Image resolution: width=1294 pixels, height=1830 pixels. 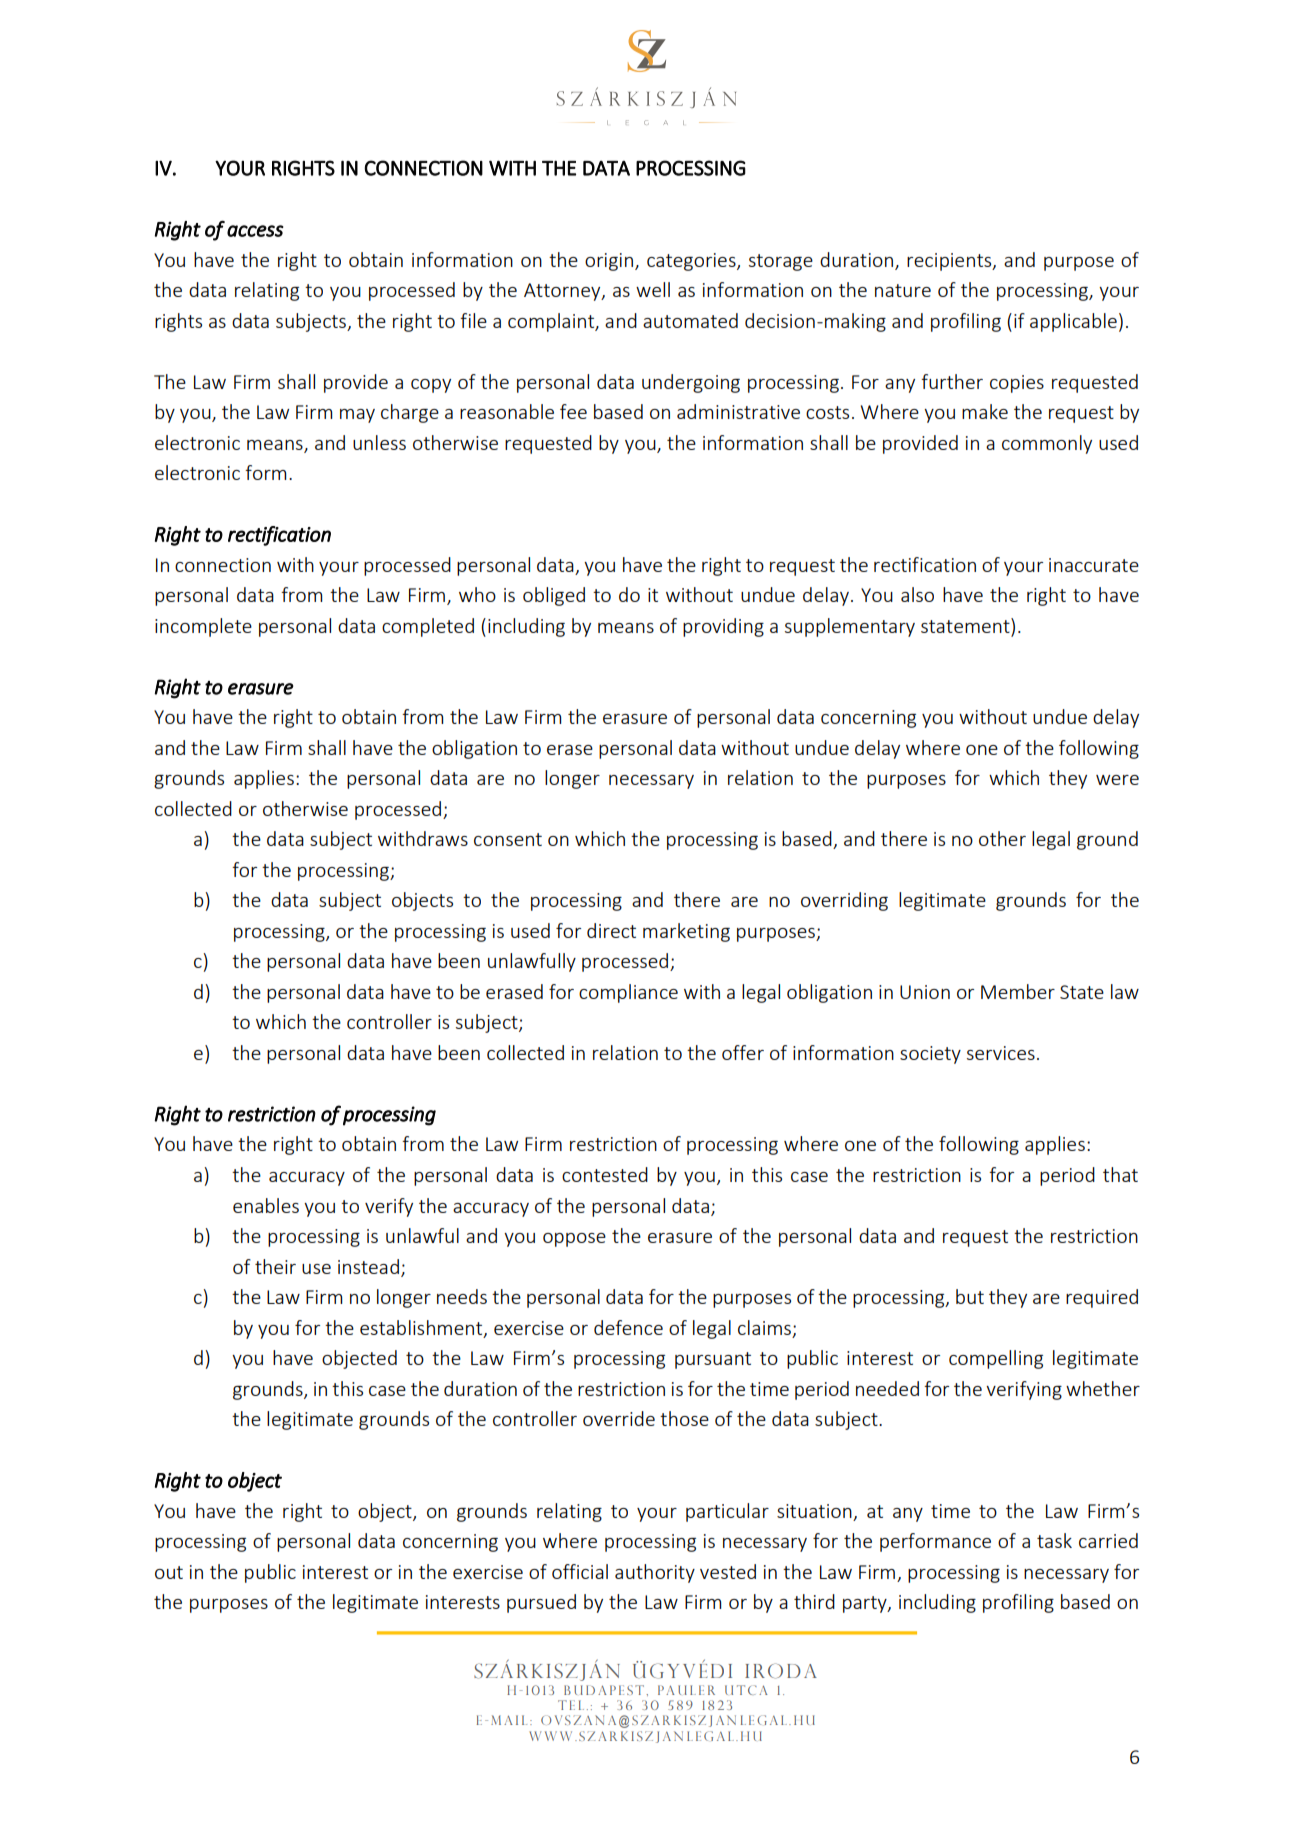 What do you see at coordinates (1018, 991) in the screenshot?
I see `Member` at bounding box center [1018, 991].
